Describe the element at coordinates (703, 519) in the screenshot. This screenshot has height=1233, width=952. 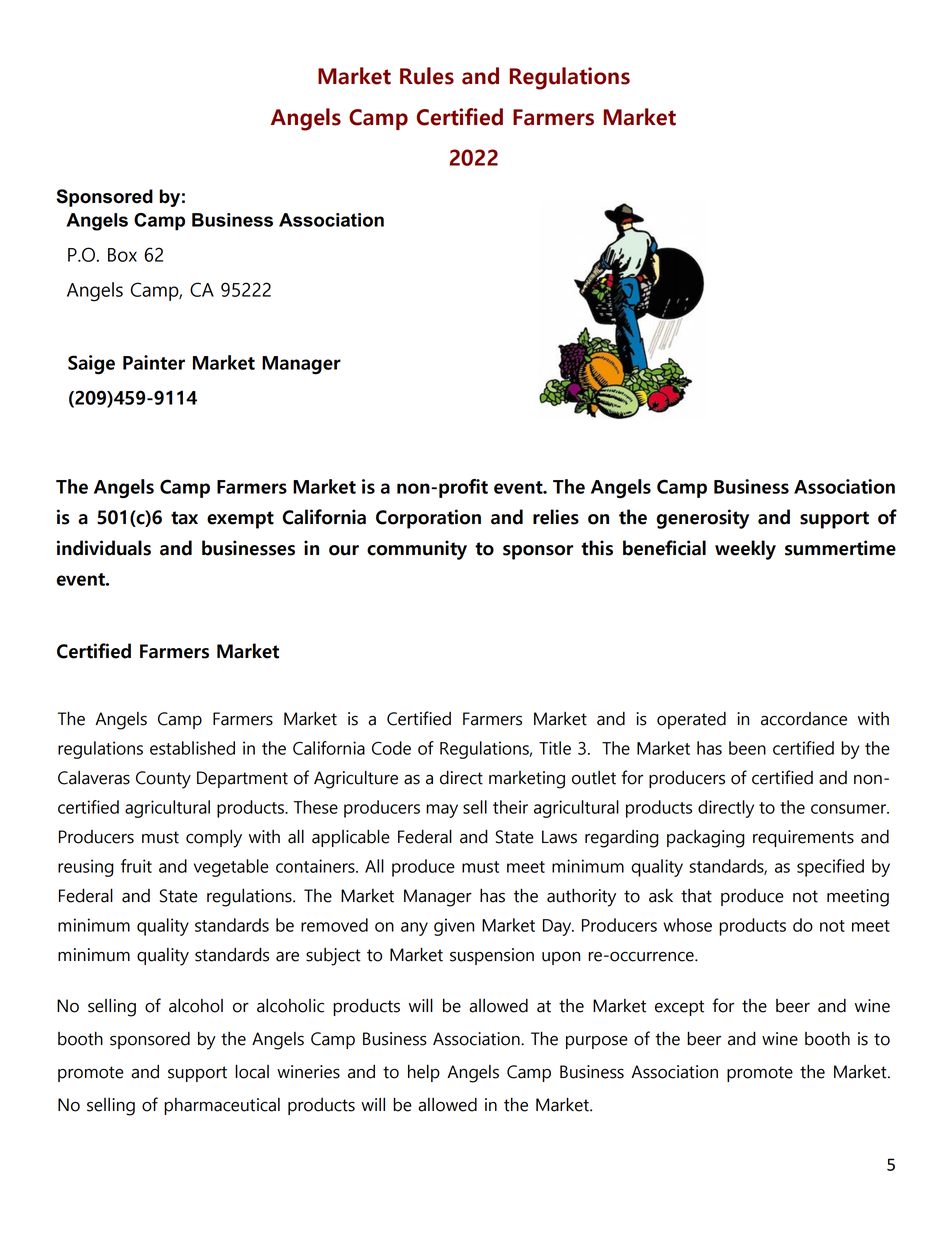
I see `generosity` at that location.
